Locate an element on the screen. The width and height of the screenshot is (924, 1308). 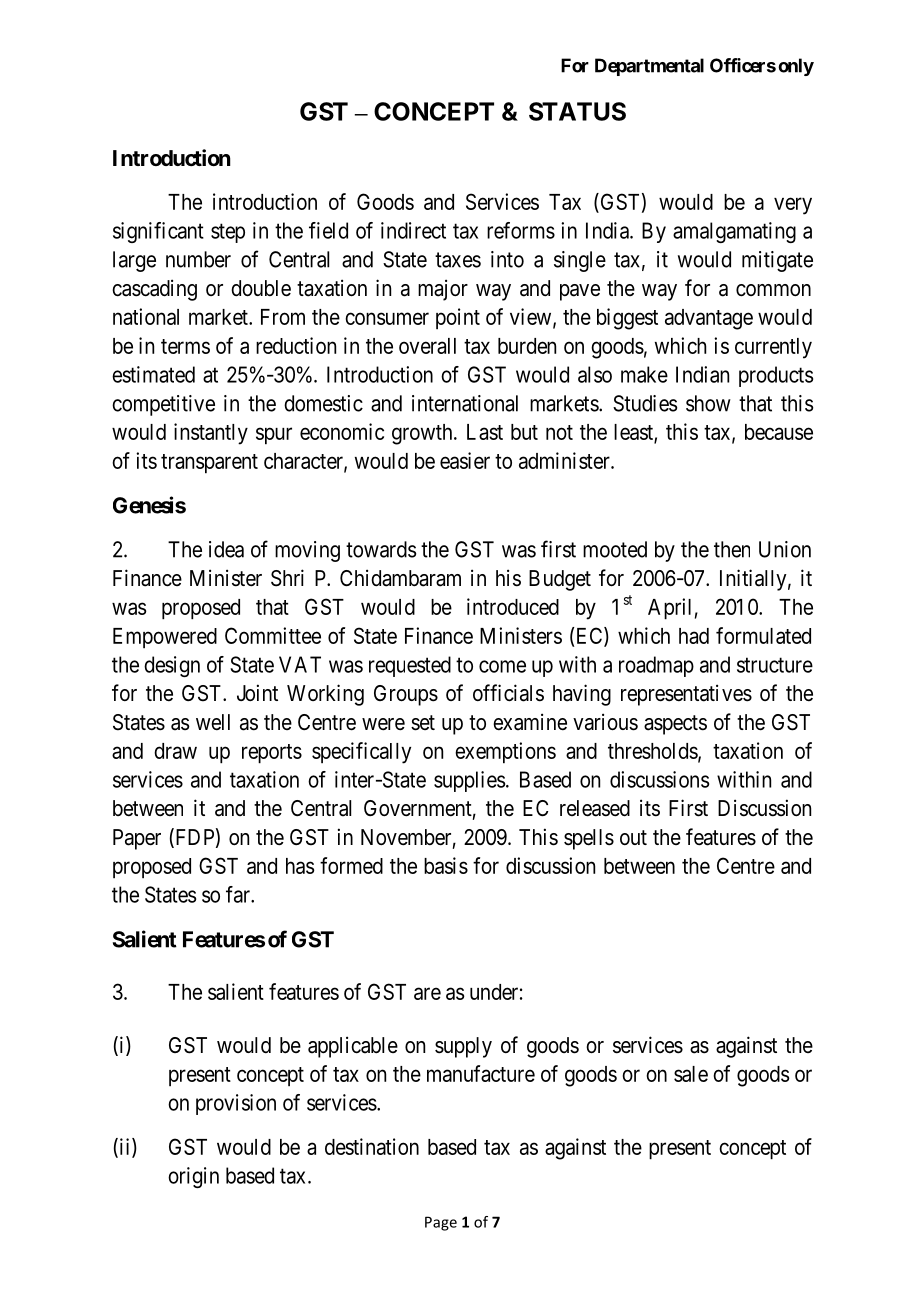
supplies is located at coordinates (469, 781).
